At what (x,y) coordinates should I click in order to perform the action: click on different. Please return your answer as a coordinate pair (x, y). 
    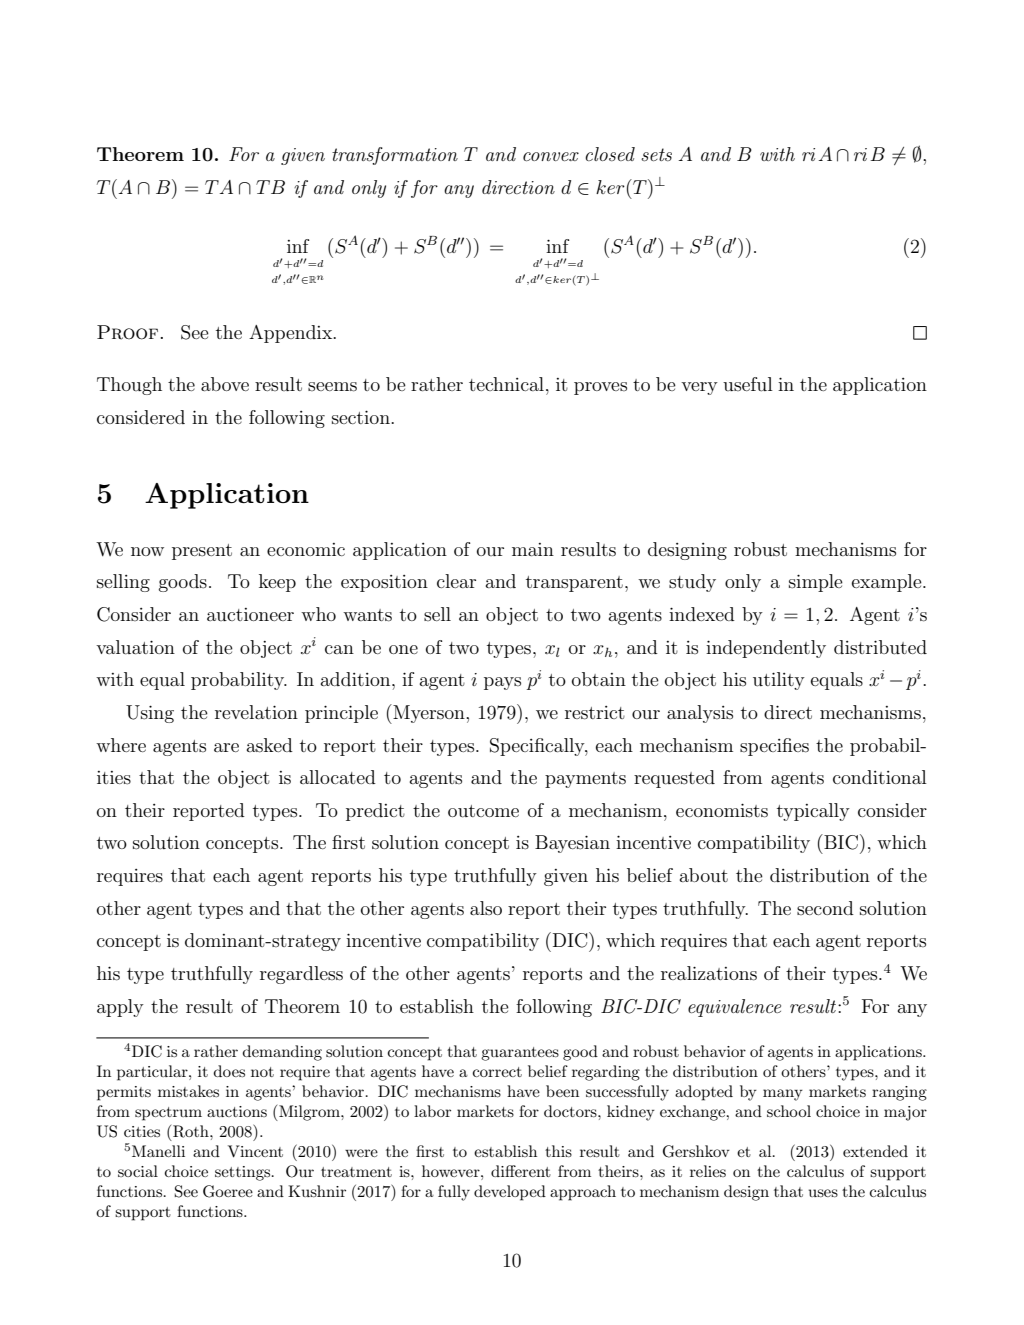
    Looking at the image, I should click on (521, 1171).
